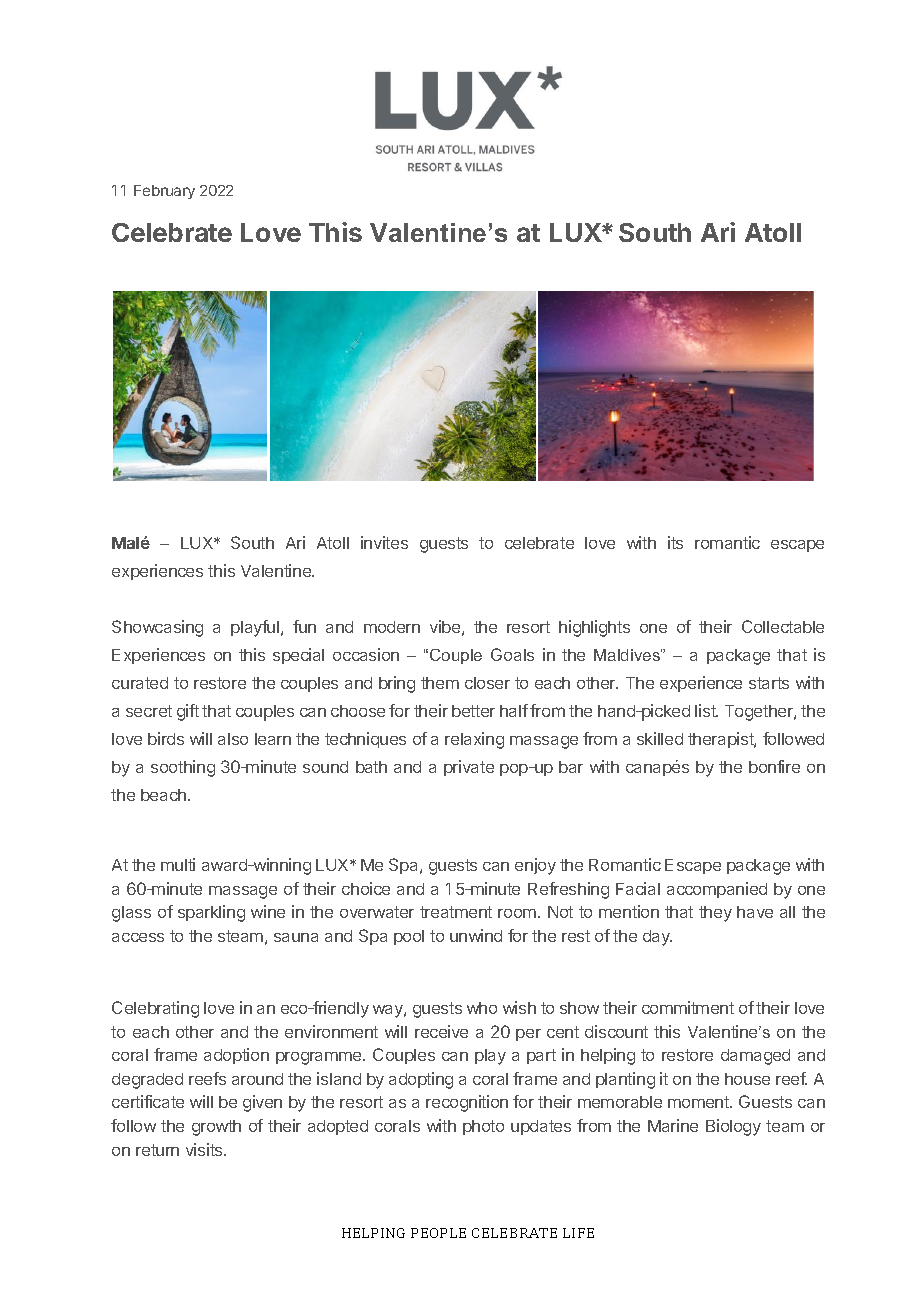 This document has width=924, height=1308. I want to click on better, so click(473, 711).
